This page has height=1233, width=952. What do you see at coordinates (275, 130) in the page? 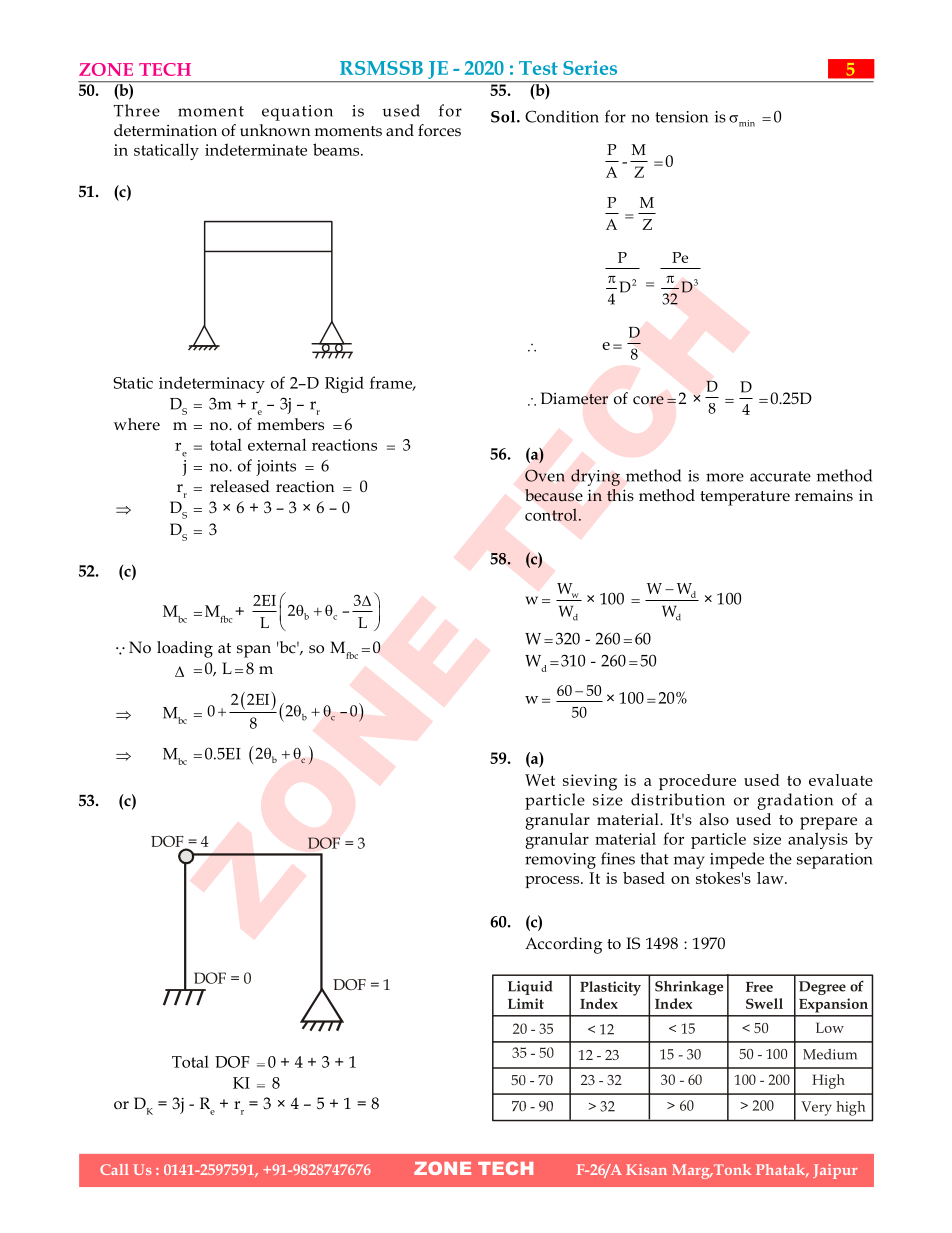
I see `unknown` at bounding box center [275, 130].
